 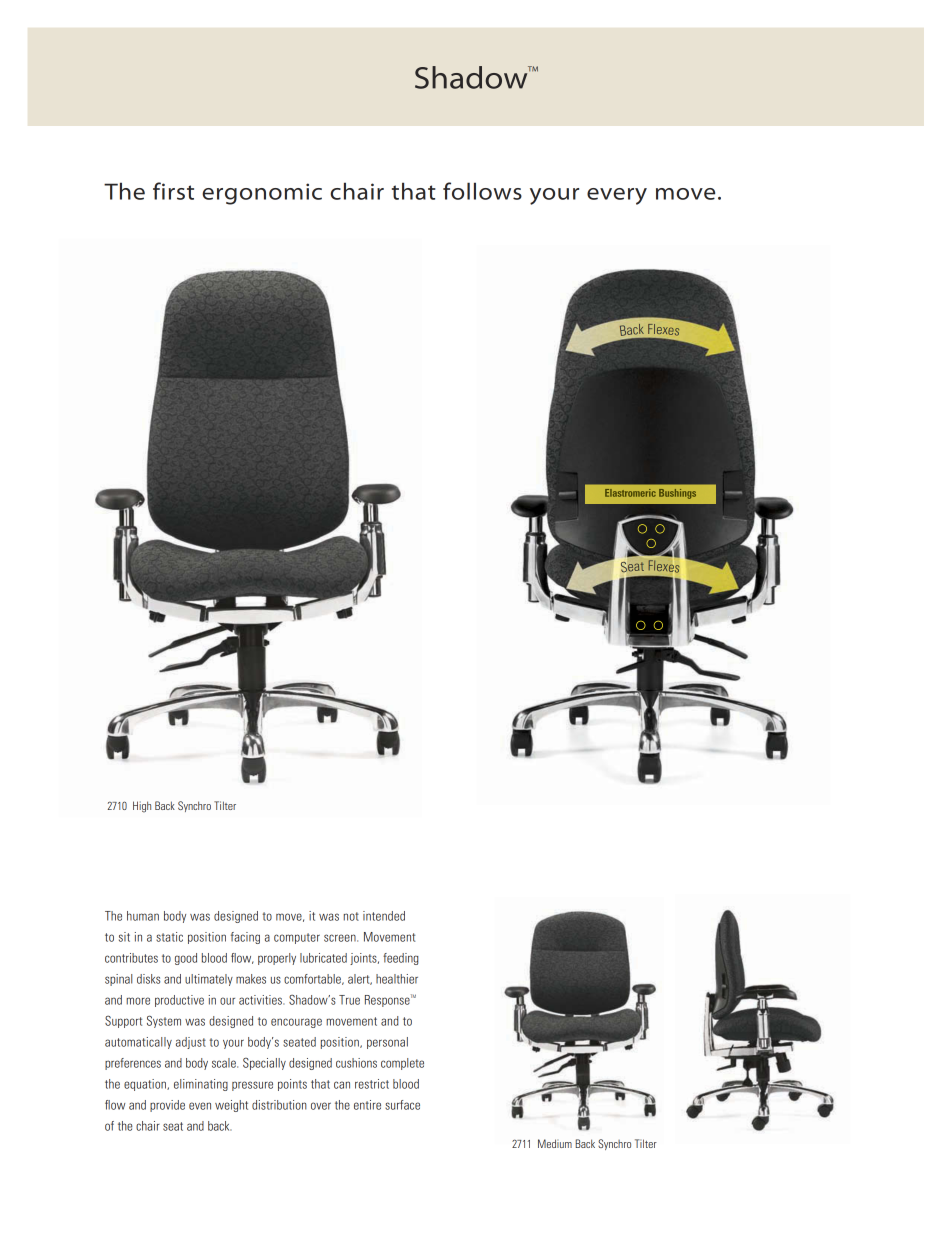 I want to click on feeding, so click(x=401, y=959).
